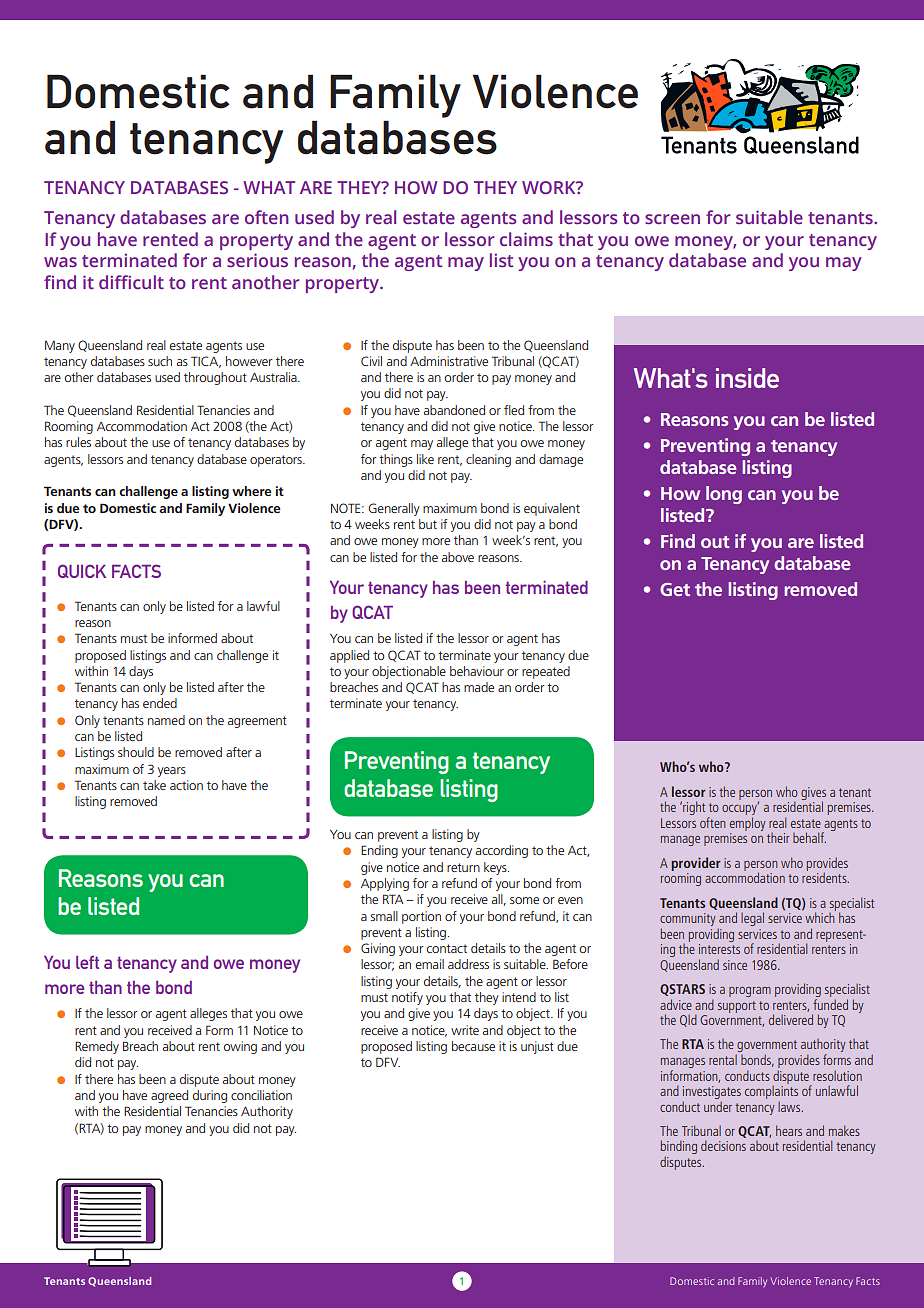 The width and height of the image is (924, 1308). Describe the element at coordinates (526, 239) in the image. I see `claims` at that location.
